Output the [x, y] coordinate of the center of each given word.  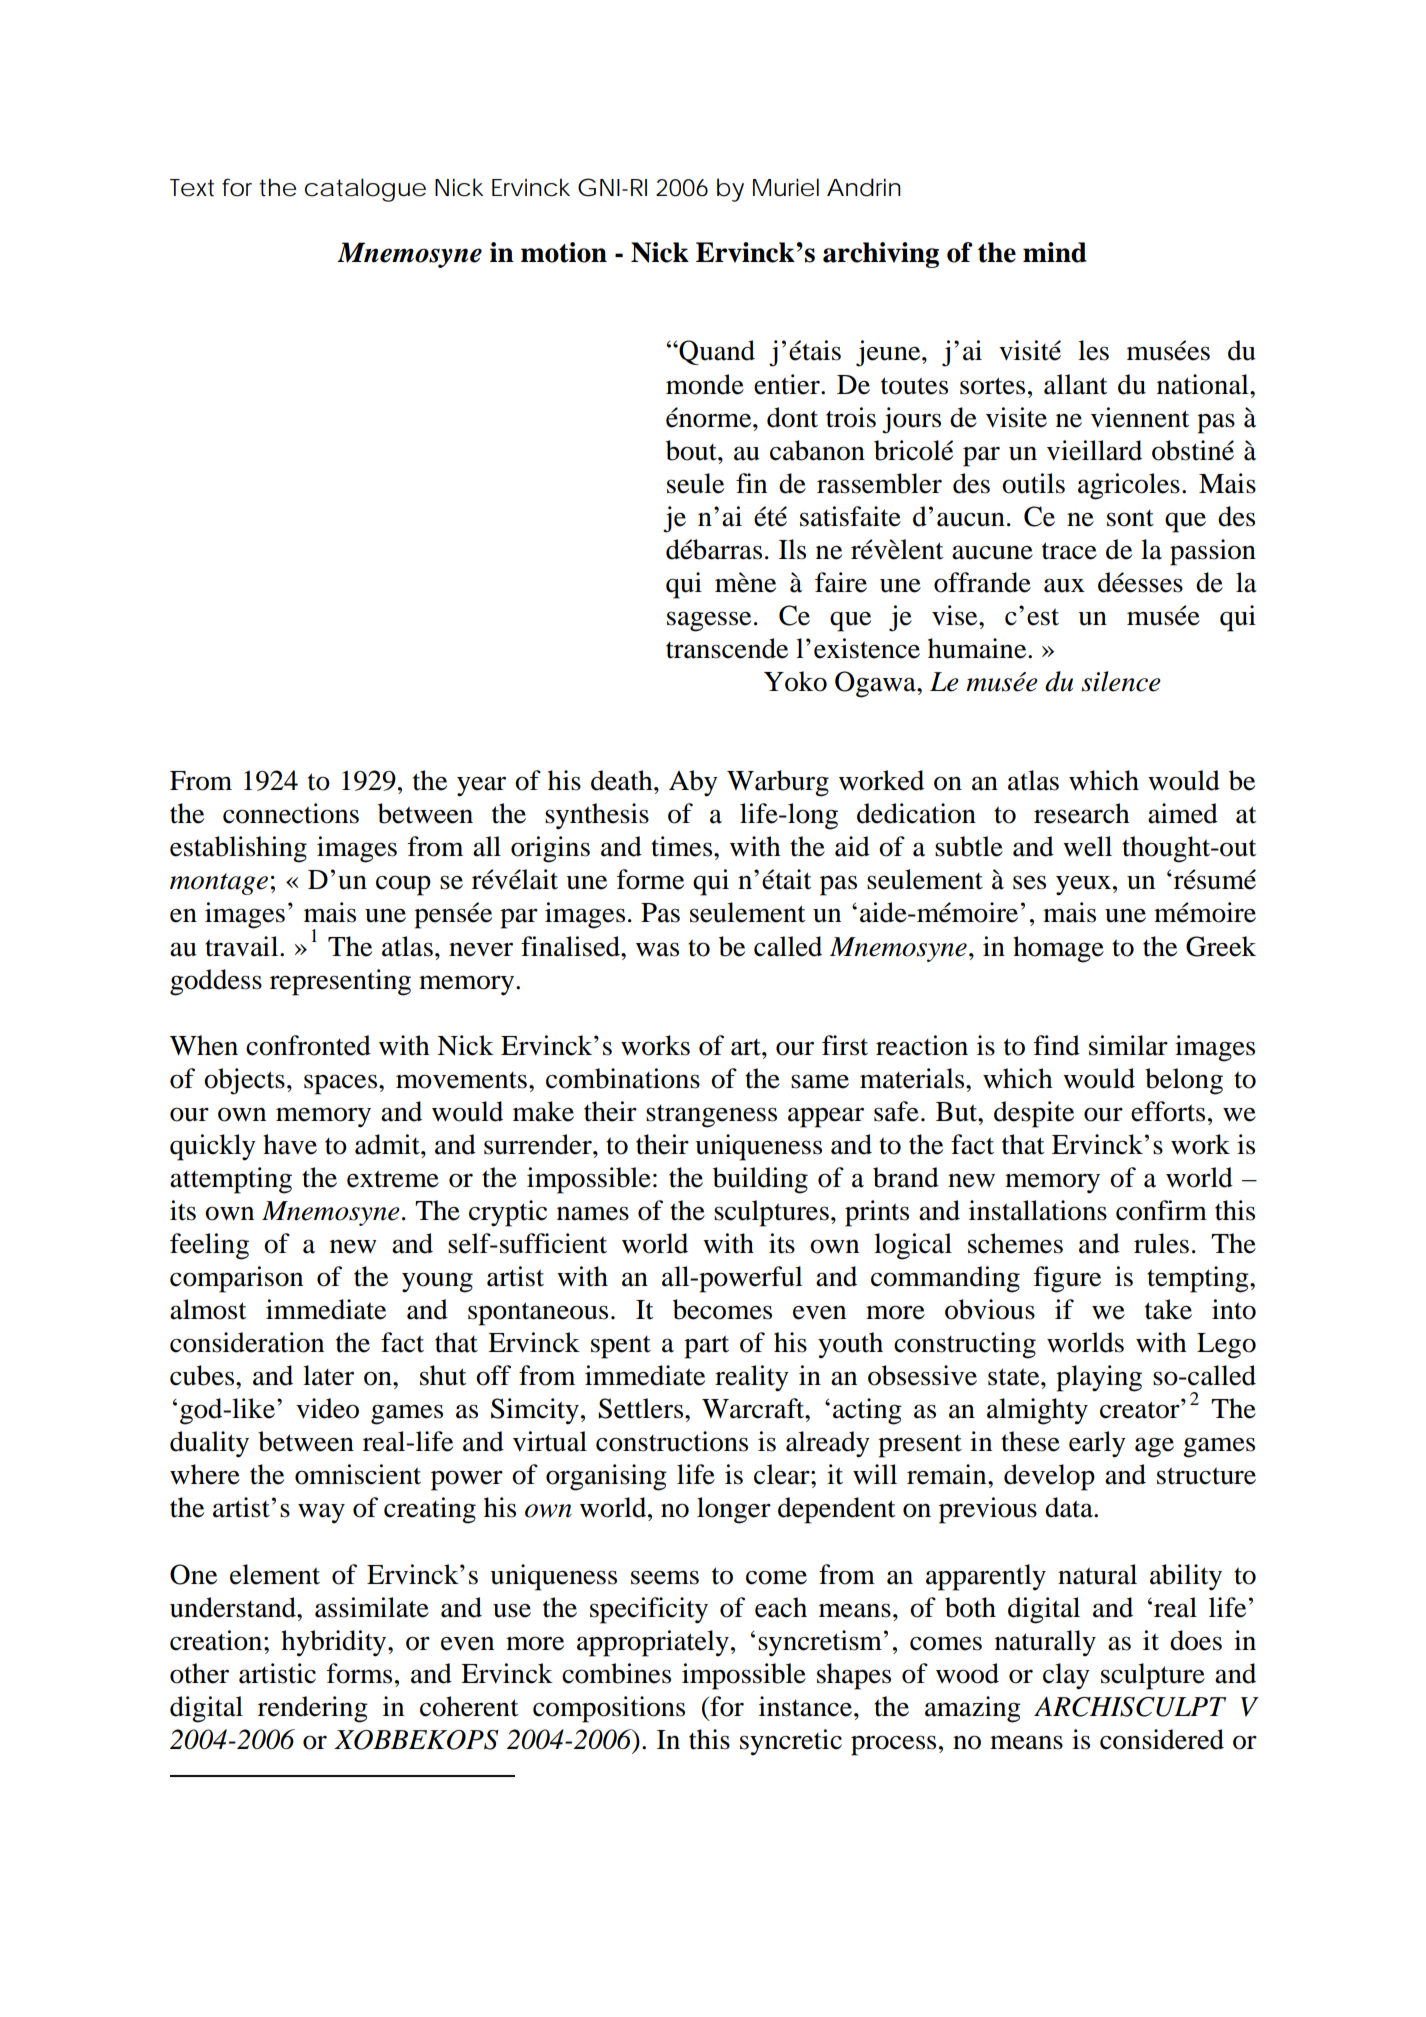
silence [1121, 681]
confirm [1161, 1210]
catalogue [365, 190]
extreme [393, 1179]
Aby [693, 783]
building [760, 1180]
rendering [313, 1709]
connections [291, 813]
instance [807, 1706]
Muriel [786, 187]
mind [1055, 252]
